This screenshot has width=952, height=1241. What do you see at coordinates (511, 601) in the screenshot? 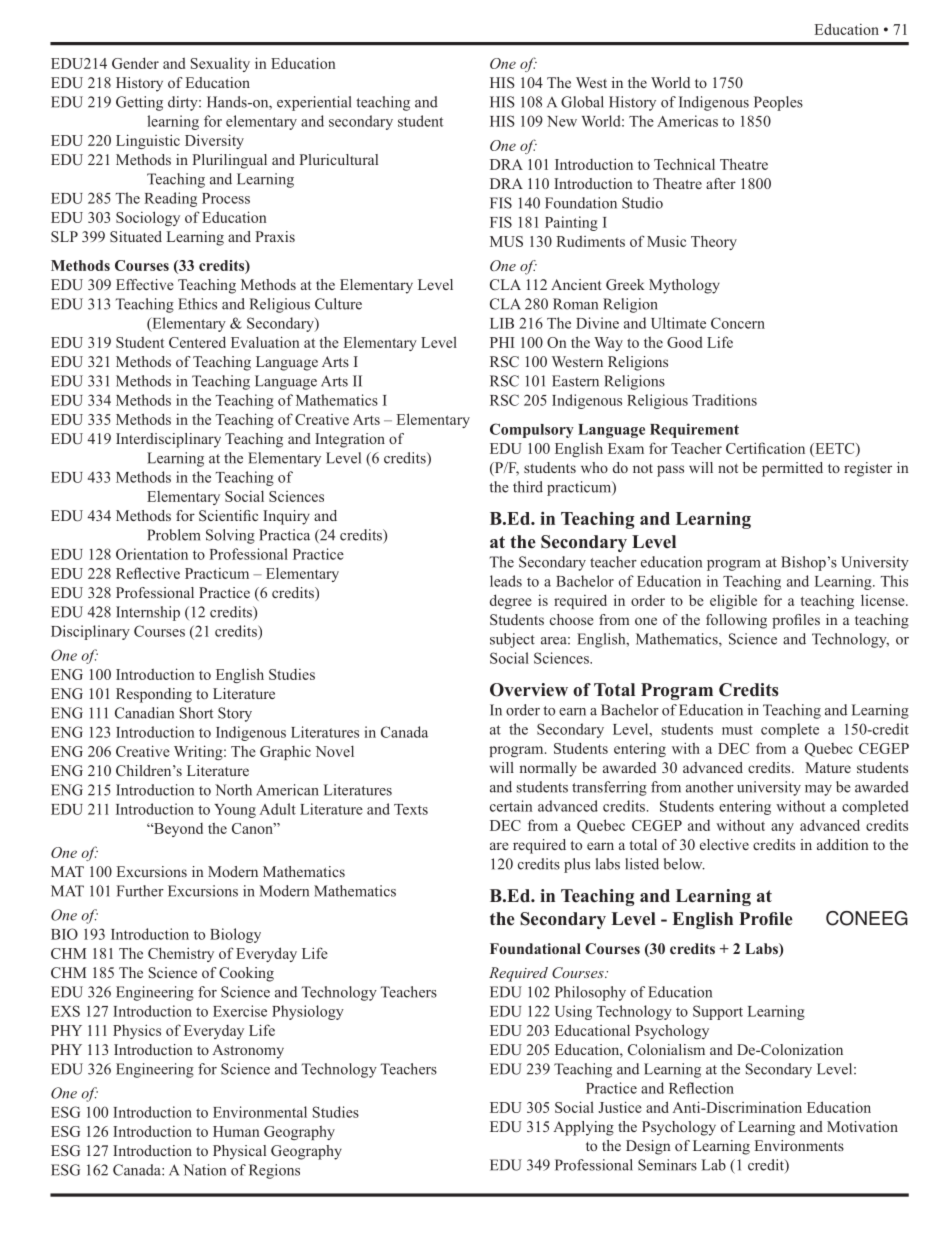
I see `degree` at bounding box center [511, 601].
